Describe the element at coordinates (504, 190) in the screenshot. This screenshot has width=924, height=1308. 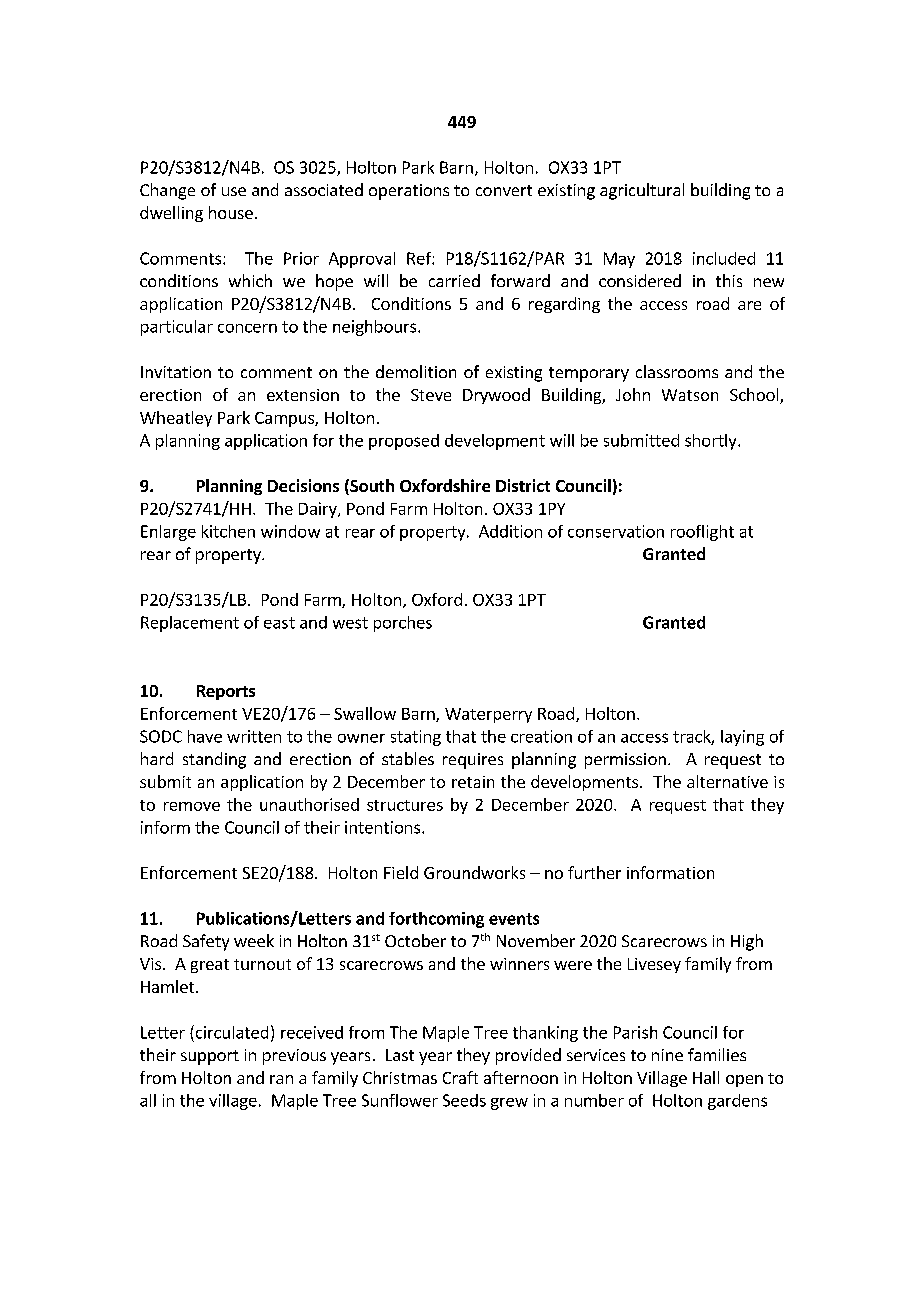
I see `convert` at that location.
